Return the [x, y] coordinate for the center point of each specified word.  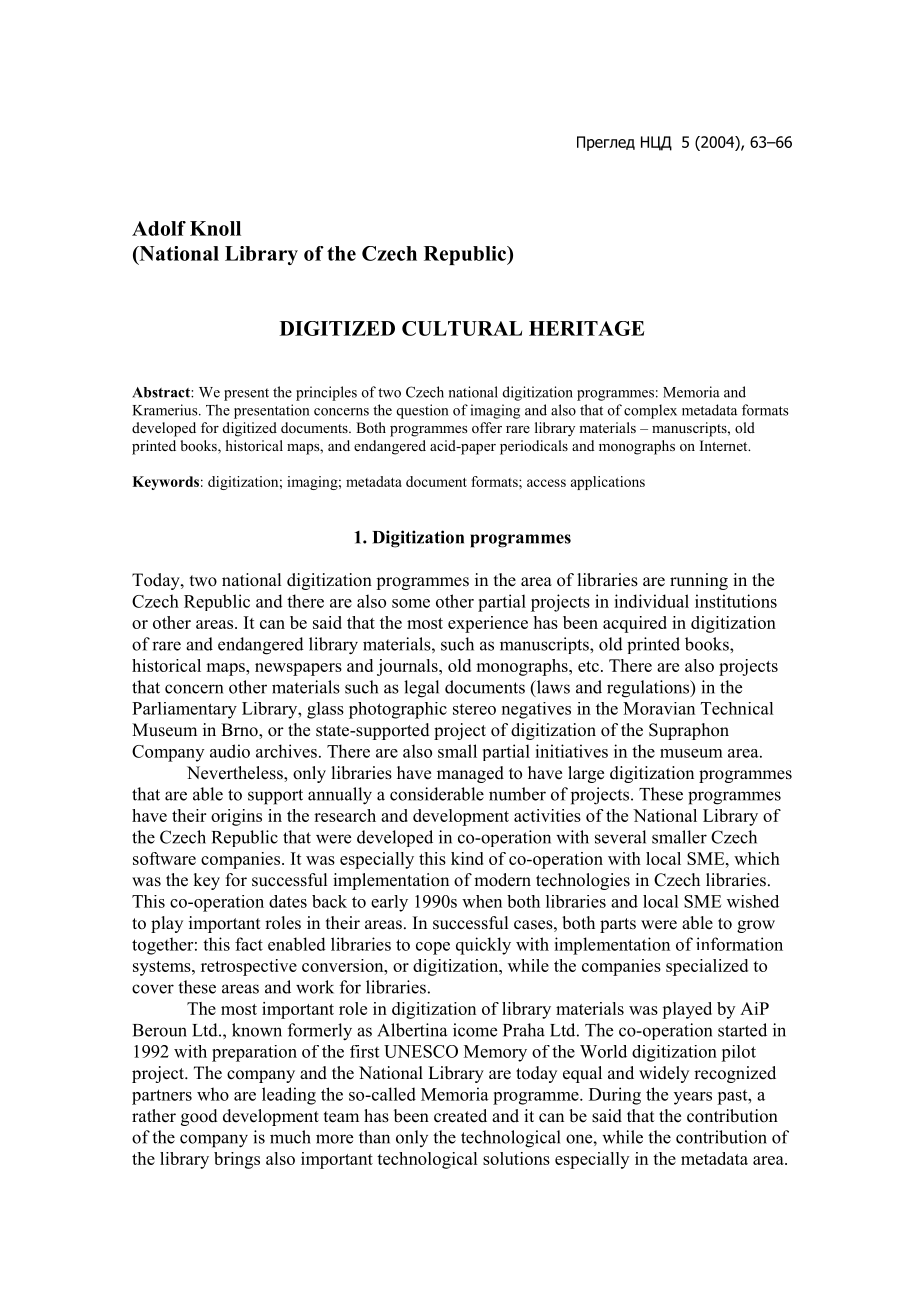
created [460, 1116]
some [411, 603]
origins [236, 817]
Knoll [215, 228]
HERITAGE [586, 328]
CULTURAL [462, 328]
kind [467, 858]
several [620, 837]
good [199, 1117]
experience [488, 624]
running [699, 581]
